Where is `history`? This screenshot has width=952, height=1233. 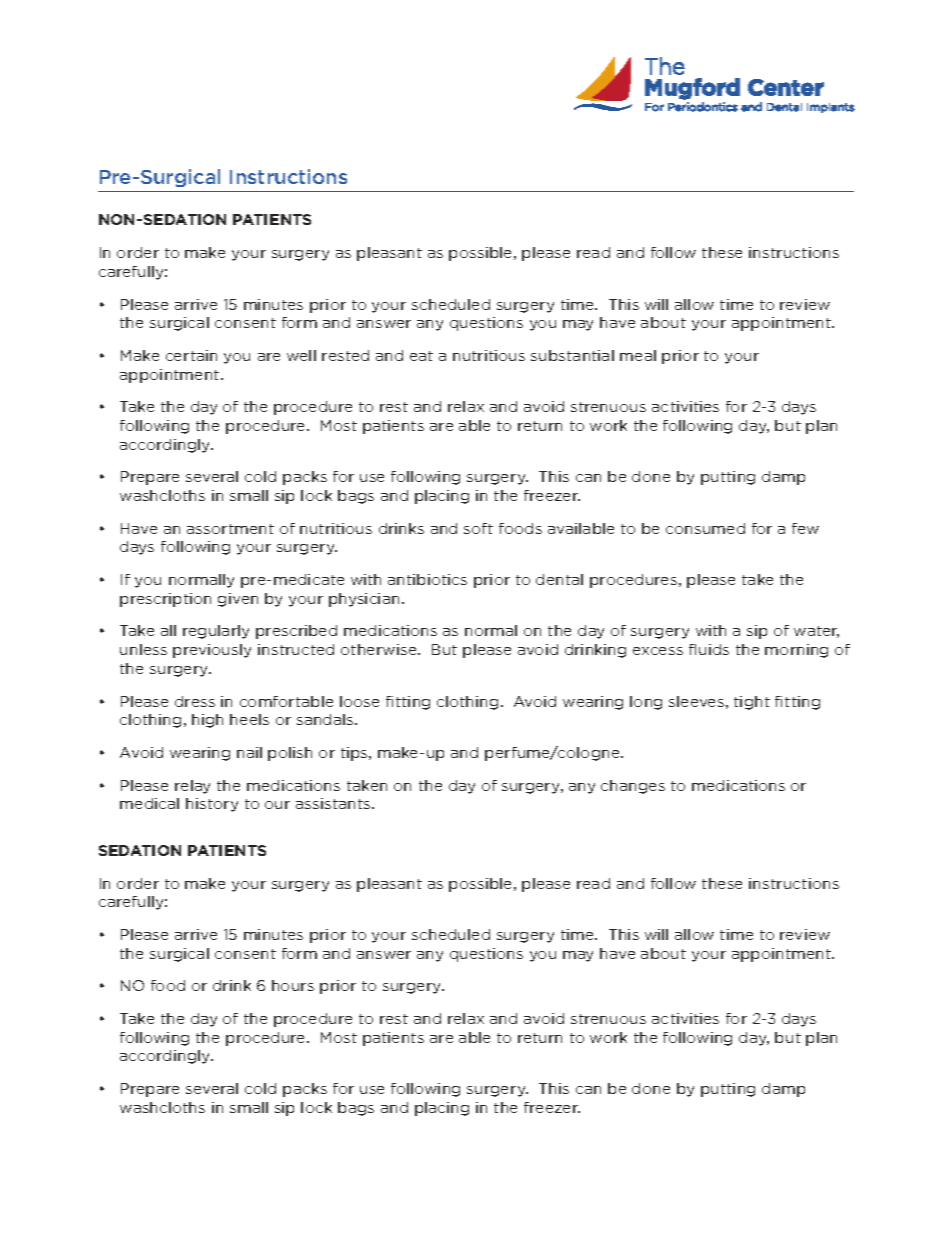 history is located at coordinates (212, 805).
